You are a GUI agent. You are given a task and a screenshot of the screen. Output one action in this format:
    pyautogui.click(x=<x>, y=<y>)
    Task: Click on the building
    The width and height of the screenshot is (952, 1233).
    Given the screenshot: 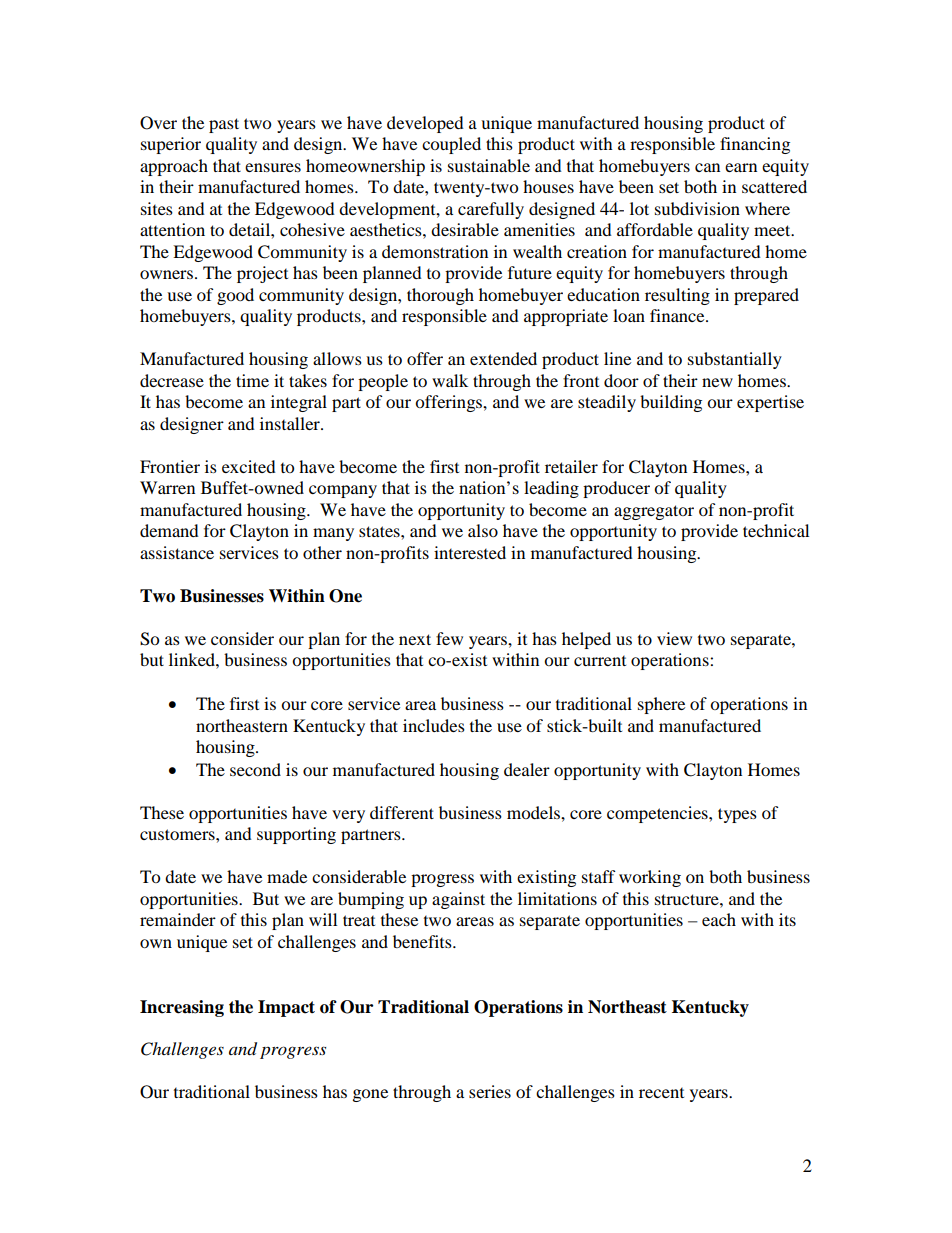 What is the action you would take?
    pyautogui.click(x=671, y=403)
